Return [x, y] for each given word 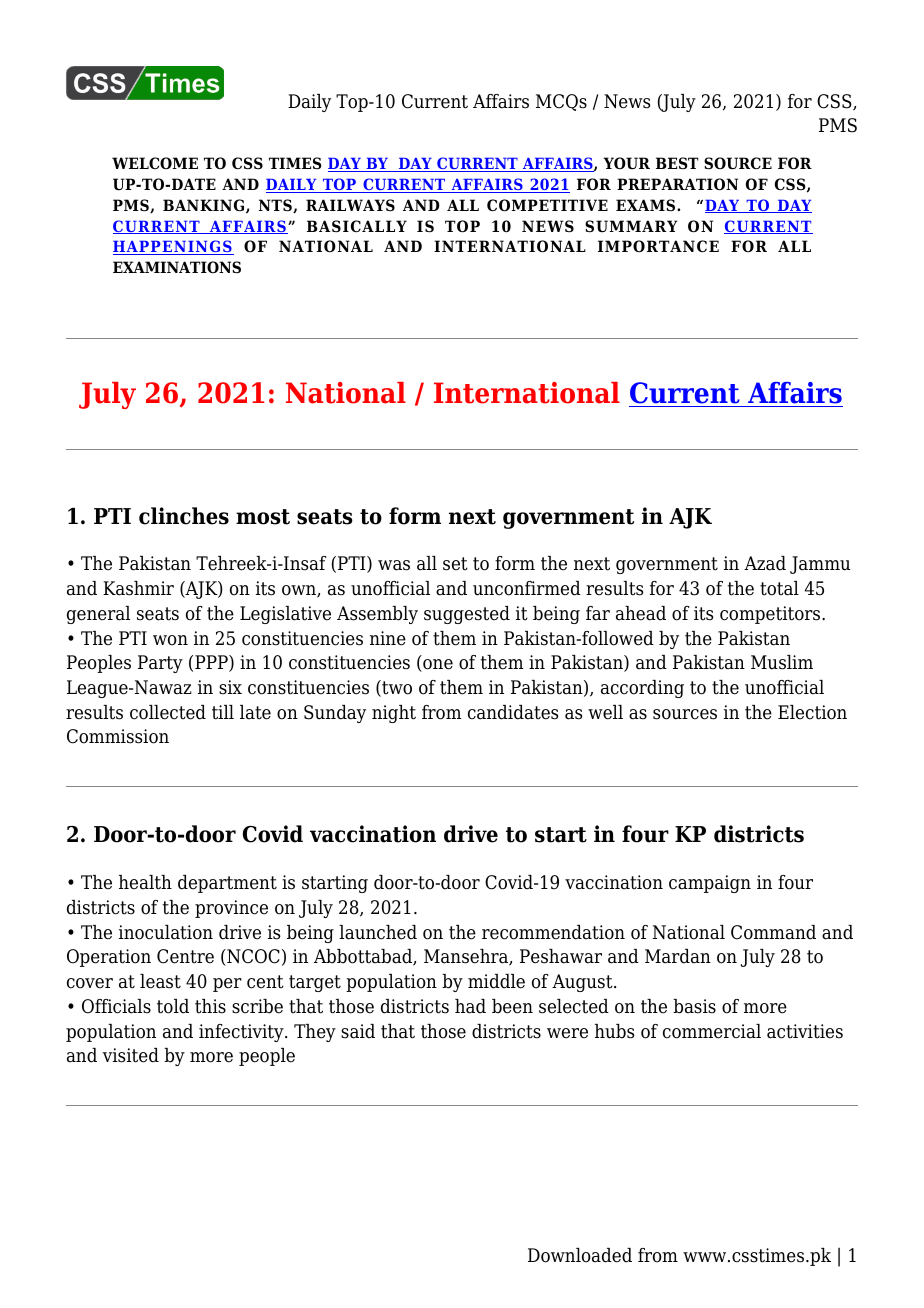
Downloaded [580, 1255]
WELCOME [155, 163]
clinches [184, 516]
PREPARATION [677, 184]
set [455, 564]
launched [378, 932]
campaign [710, 884]
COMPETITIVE [547, 205]
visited [131, 1055]
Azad [765, 563]
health [145, 882]
